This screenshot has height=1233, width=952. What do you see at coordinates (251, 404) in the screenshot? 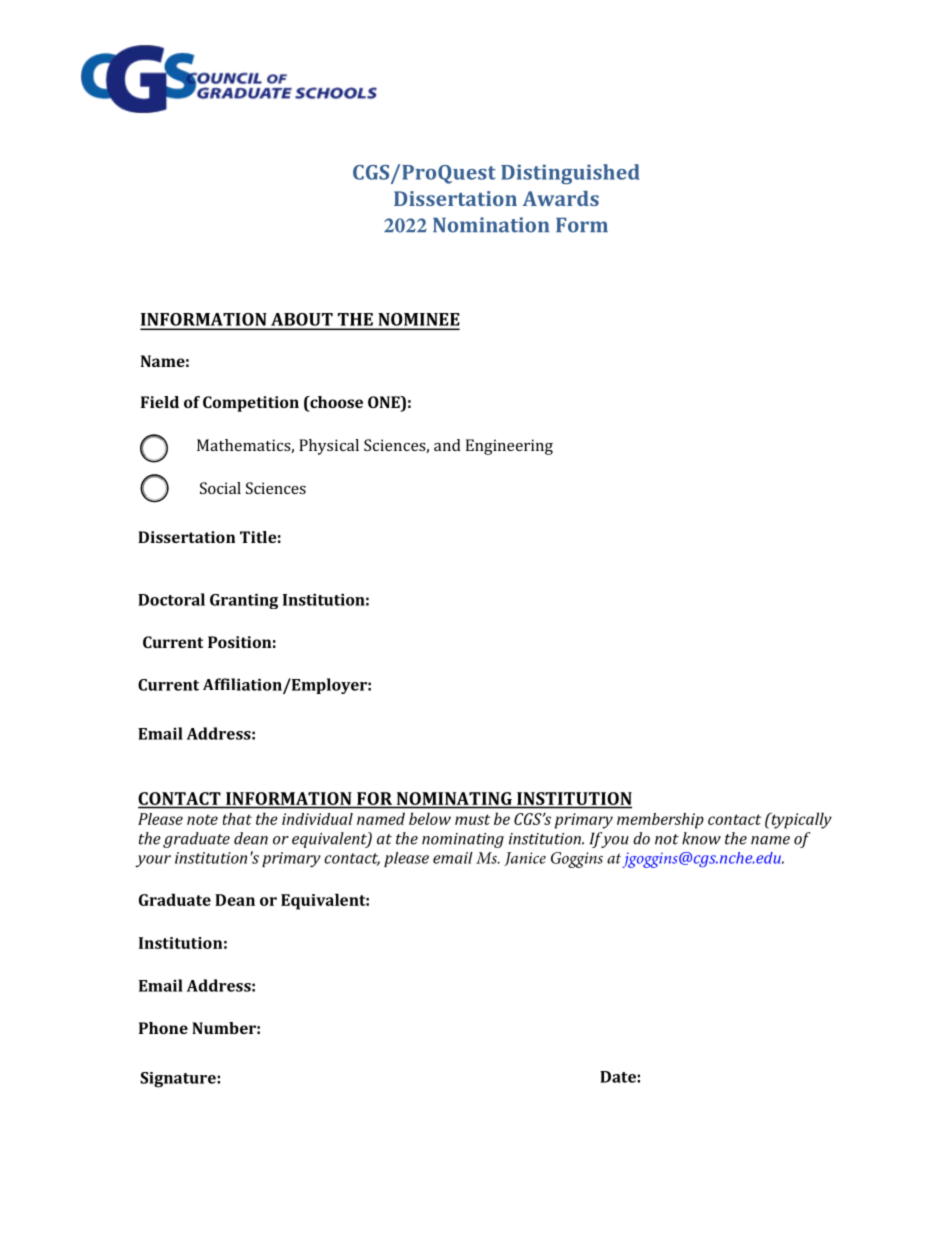
I see `Competition` at bounding box center [251, 404].
